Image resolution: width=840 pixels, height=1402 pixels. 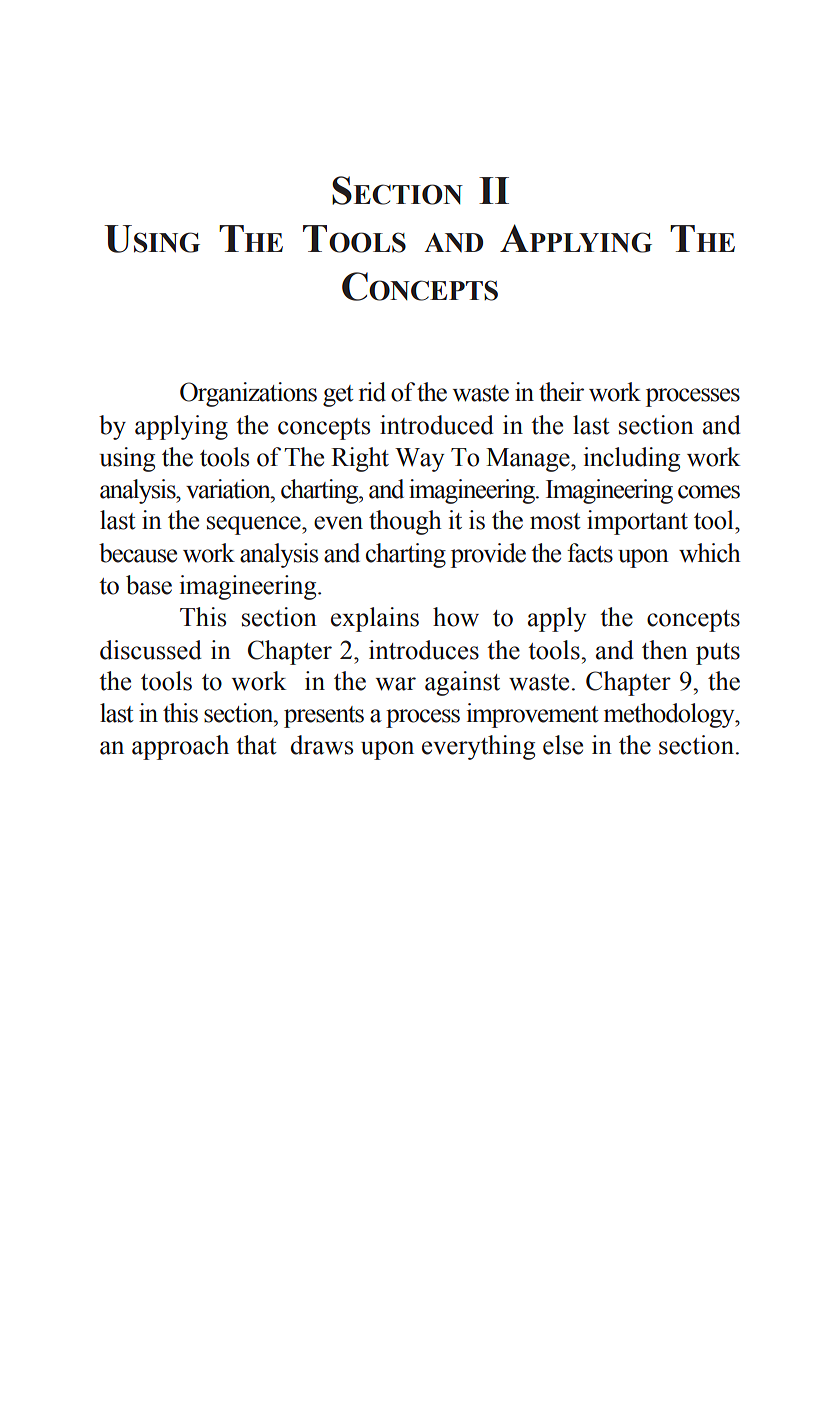 I want to click on comes, so click(x=709, y=492).
